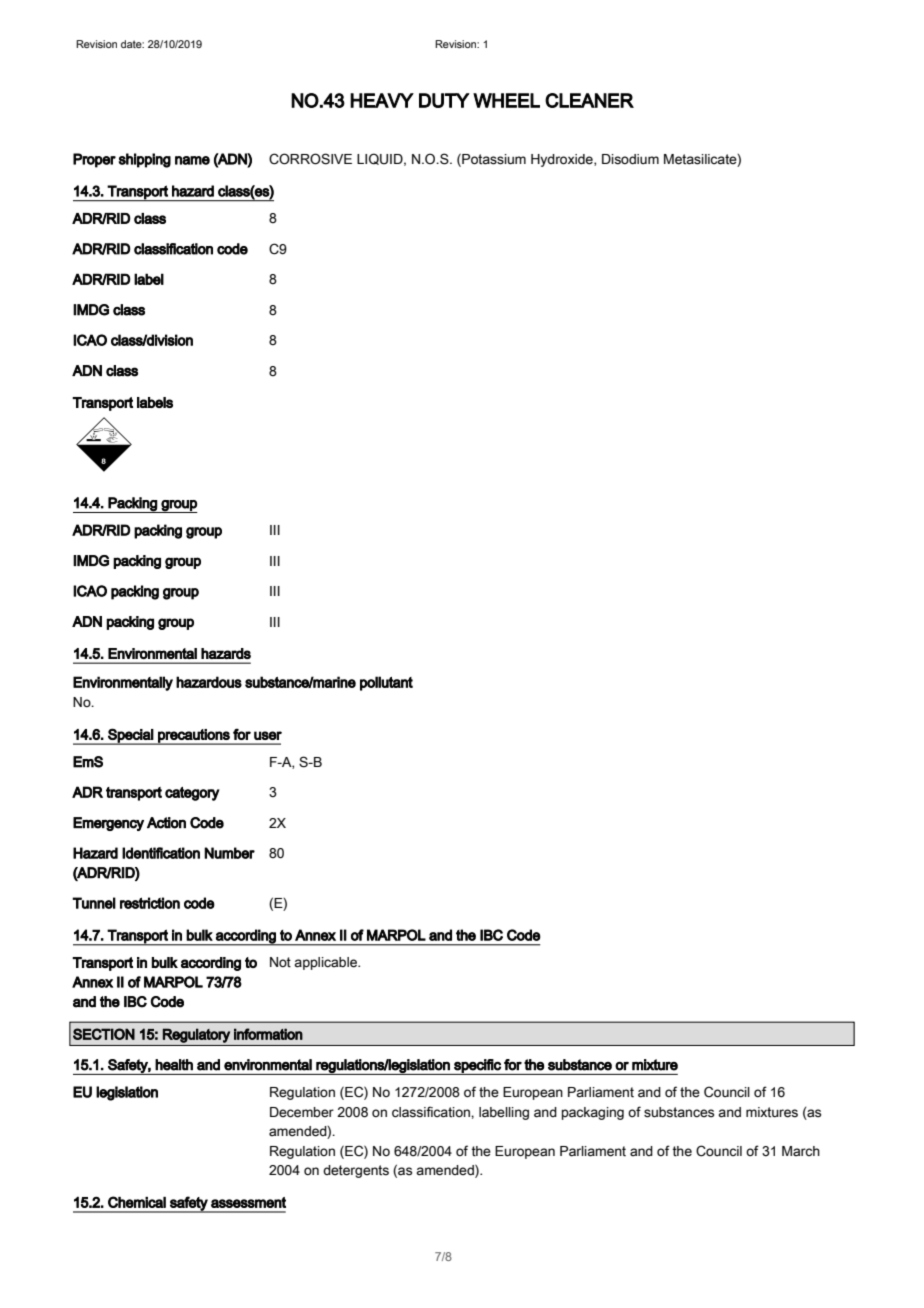  Describe the element at coordinates (386, 683) in the image. I see `pollutant` at that location.
